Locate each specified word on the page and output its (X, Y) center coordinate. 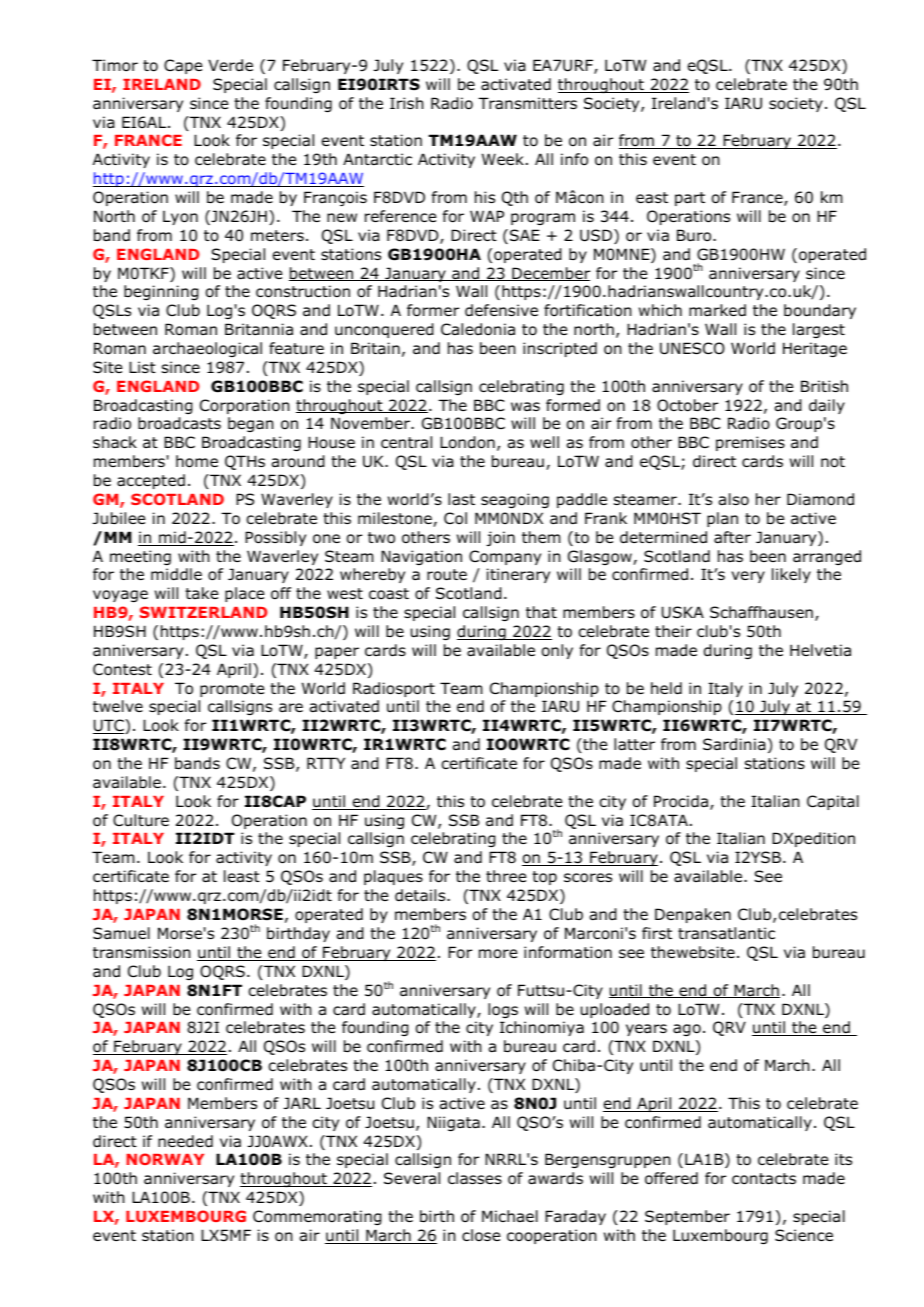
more (498, 954)
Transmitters (527, 103)
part (690, 199)
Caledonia (478, 329)
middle (176, 574)
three (506, 876)
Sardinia (734, 744)
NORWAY (165, 1159)
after (732, 537)
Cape (183, 66)
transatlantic (726, 933)
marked (717, 310)
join (500, 538)
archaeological (207, 349)
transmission (142, 952)
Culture (141, 820)
